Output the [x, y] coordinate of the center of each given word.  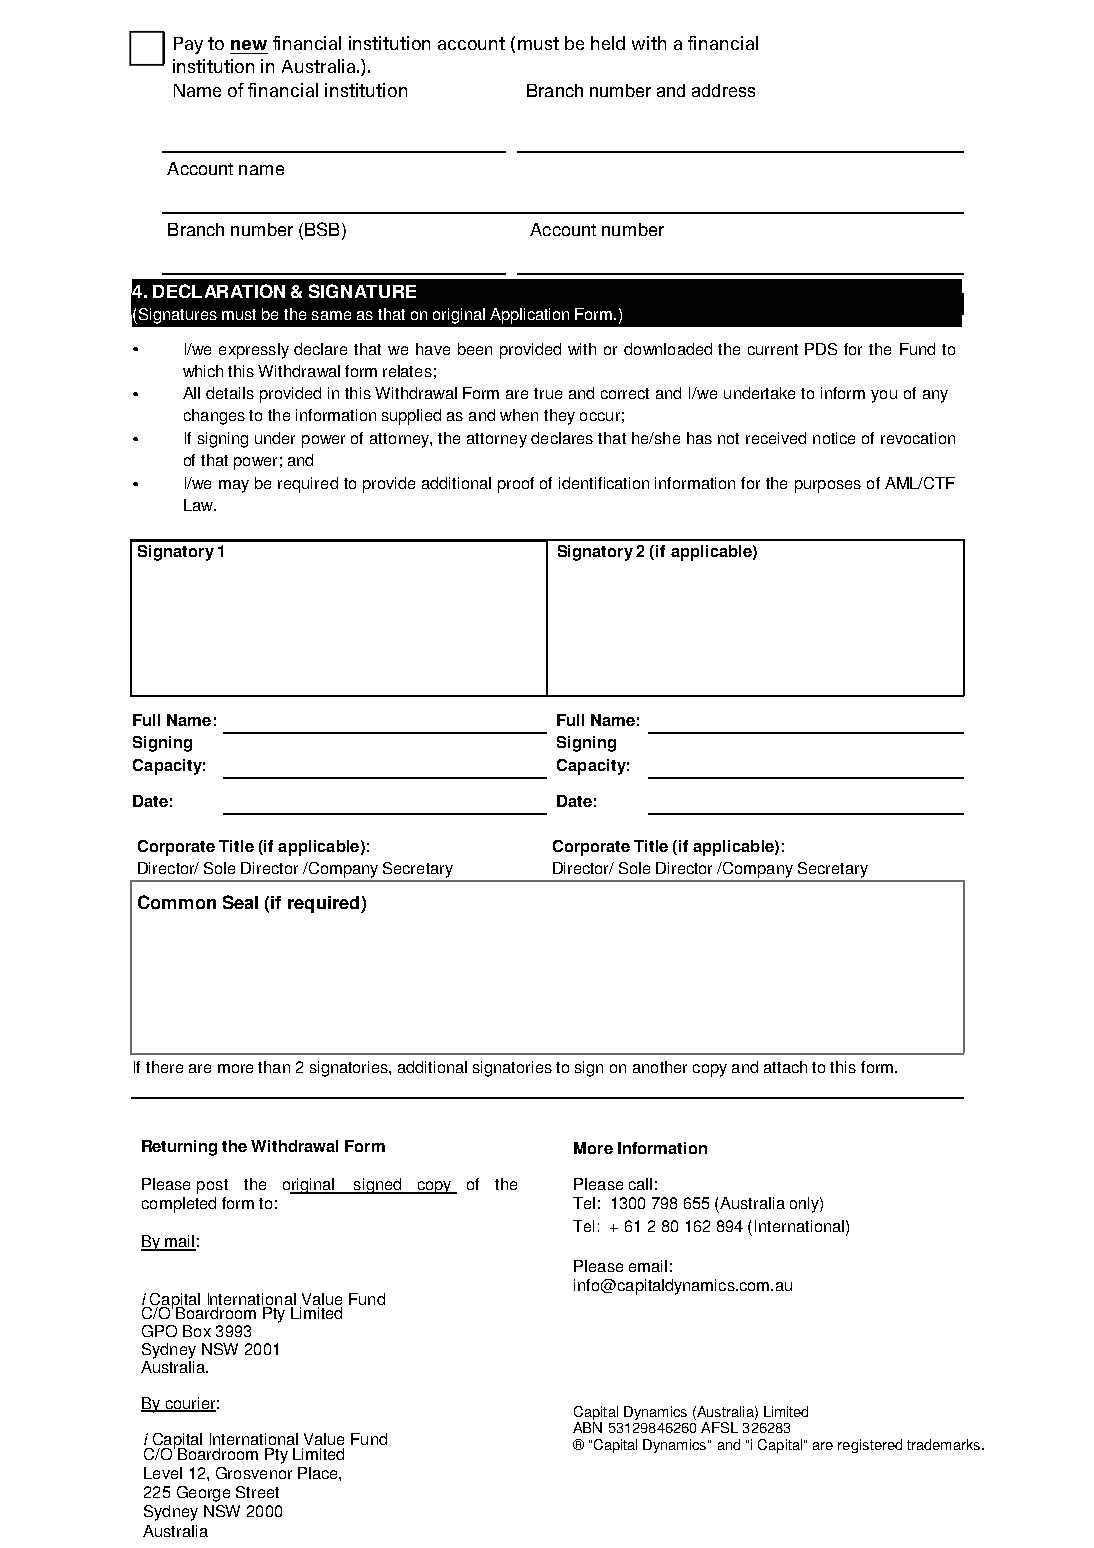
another [660, 1067]
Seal [240, 902]
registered [870, 1446]
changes [214, 417]
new [249, 45]
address [723, 90]
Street [257, 1492]
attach [785, 1067]
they [559, 417]
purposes [828, 486]
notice [834, 438]
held [608, 43]
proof [516, 485]
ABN [587, 1427]
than [274, 1067]
